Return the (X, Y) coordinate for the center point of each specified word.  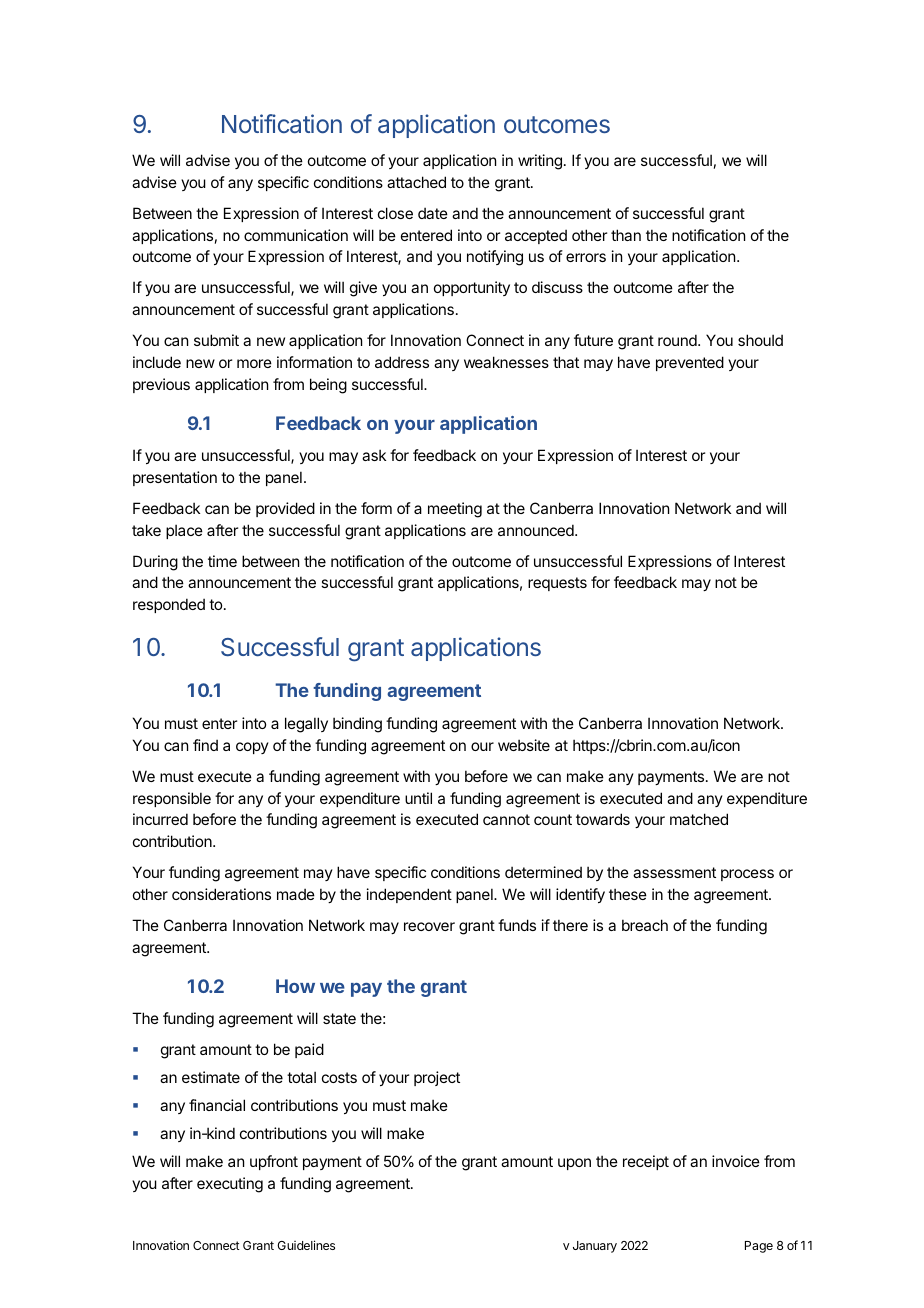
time (222, 561)
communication (296, 235)
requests (557, 584)
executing (230, 1185)
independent (409, 895)
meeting (455, 510)
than (626, 235)
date (433, 213)
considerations (221, 894)
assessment (674, 872)
